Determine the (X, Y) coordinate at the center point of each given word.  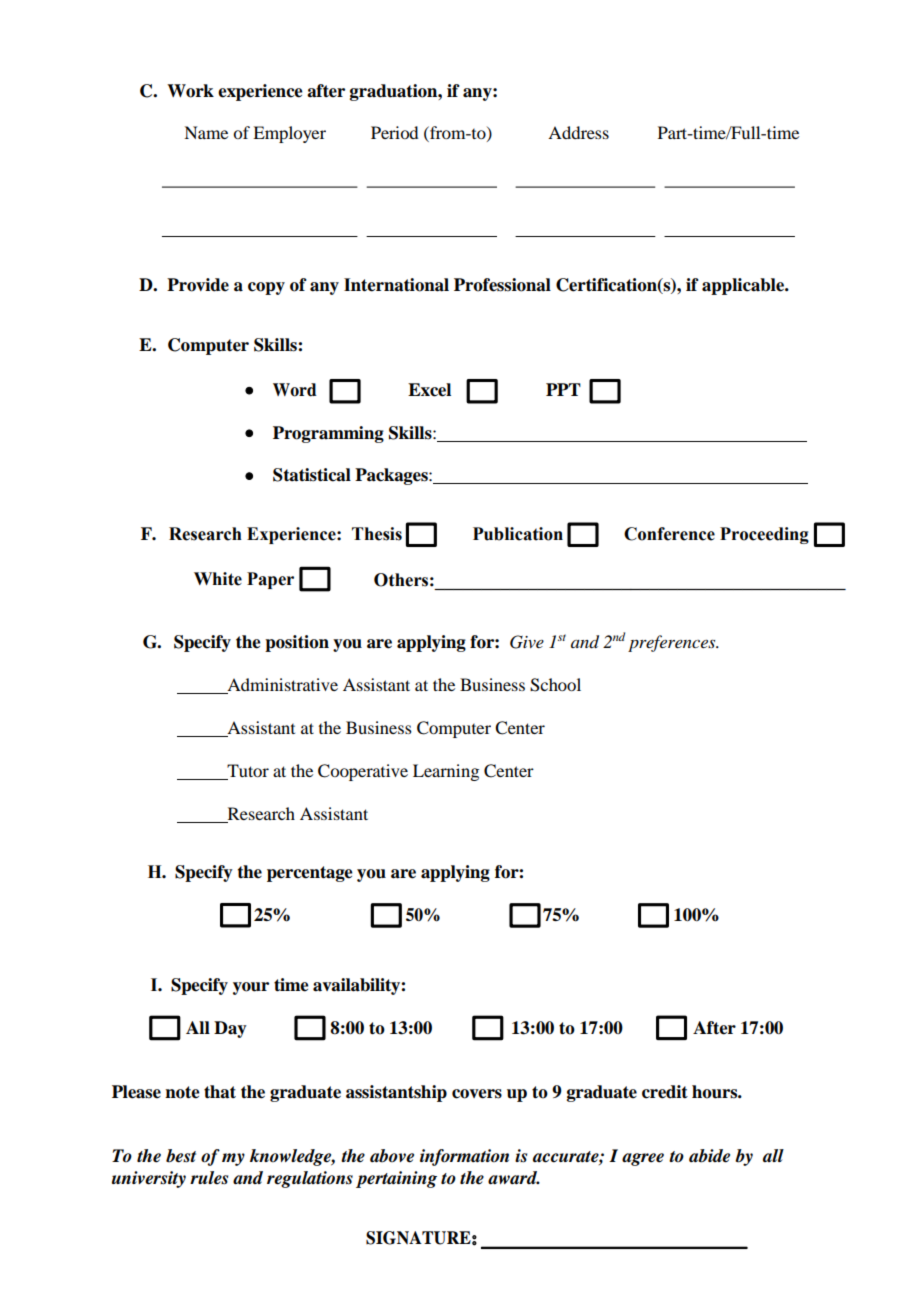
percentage (310, 874)
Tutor (248, 770)
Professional (502, 285)
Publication (518, 534)
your (251, 988)
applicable (744, 286)
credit (665, 1092)
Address (578, 132)
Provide (198, 285)
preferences (673, 643)
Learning (446, 772)
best (181, 1156)
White (218, 579)
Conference (669, 534)
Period (394, 132)
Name (206, 132)
